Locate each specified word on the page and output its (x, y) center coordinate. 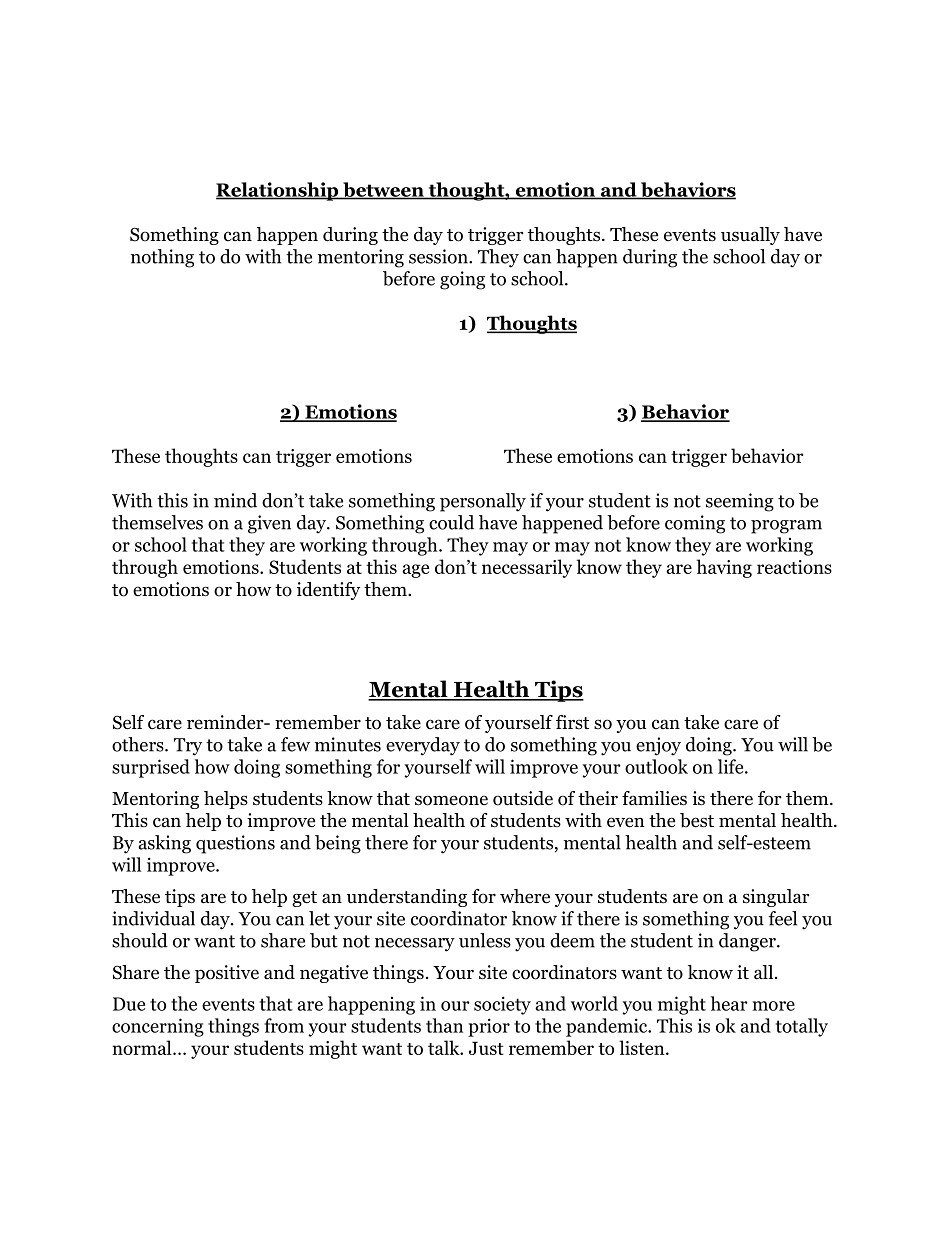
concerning (158, 1027)
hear (729, 1003)
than (444, 1025)
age (415, 571)
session (439, 256)
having (724, 568)
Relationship (278, 191)
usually (750, 236)
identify (328, 591)
